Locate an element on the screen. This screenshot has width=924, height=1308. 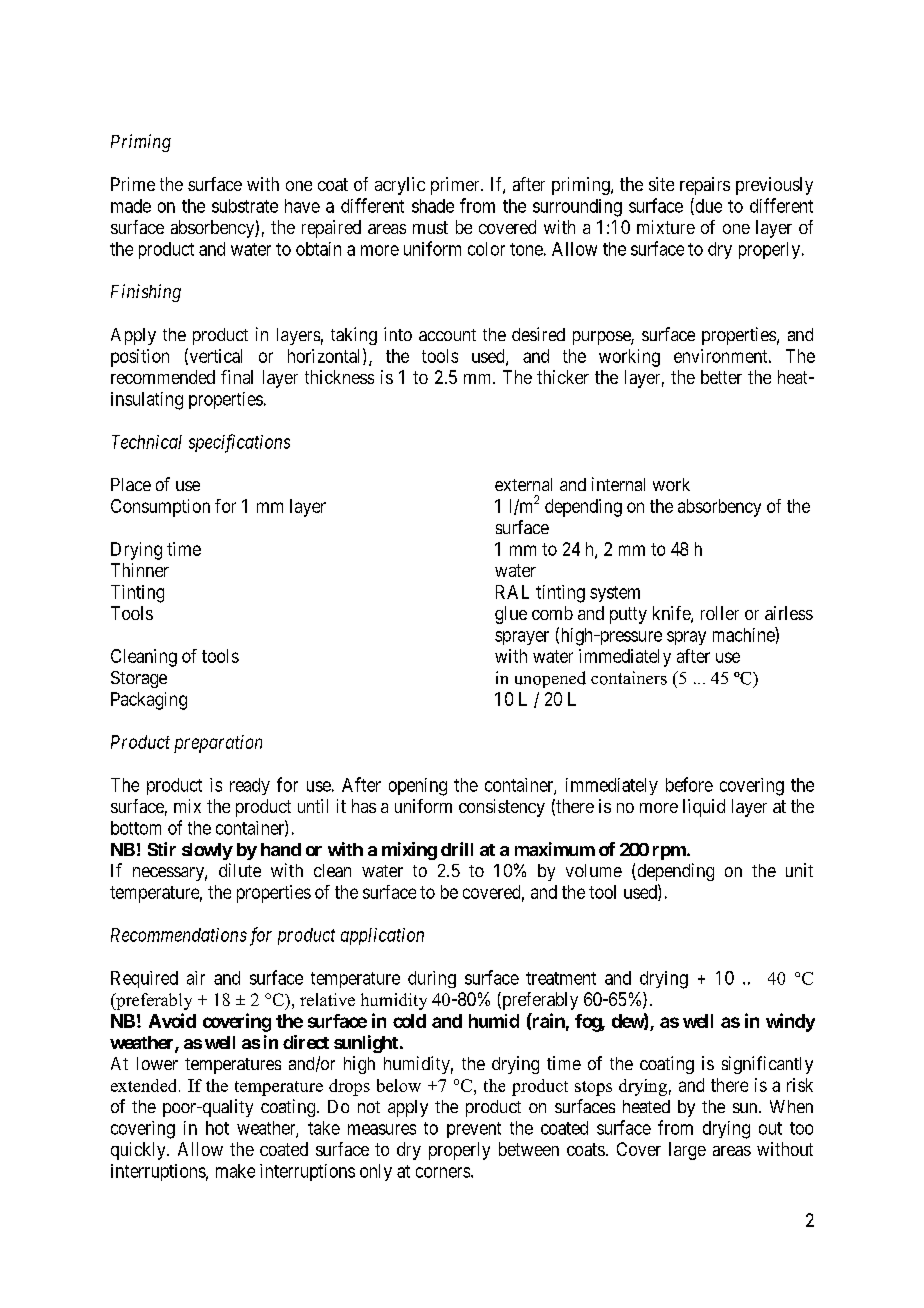
hot is located at coordinates (217, 1128).
